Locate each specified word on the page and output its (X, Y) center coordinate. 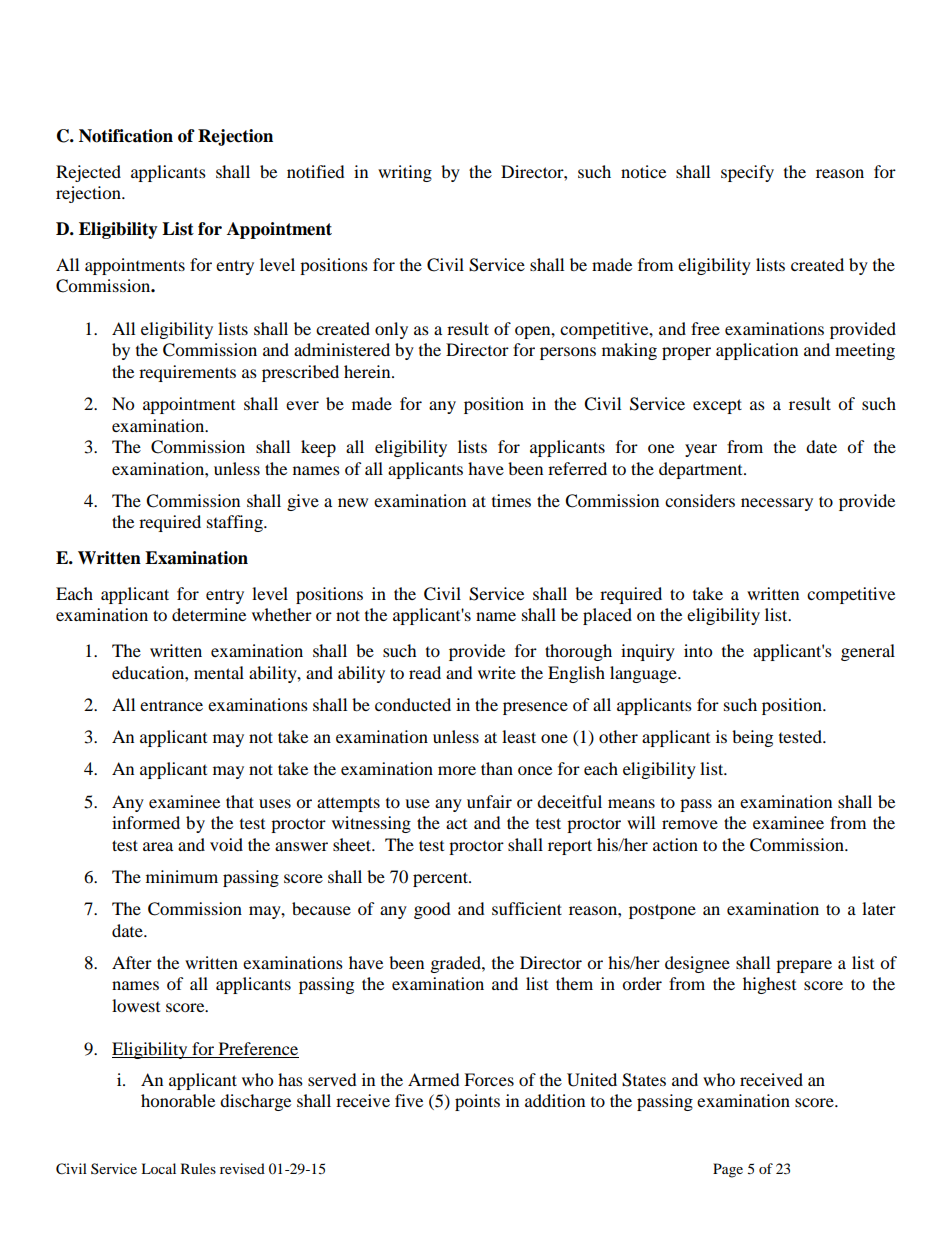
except (717, 406)
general (868, 652)
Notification (126, 136)
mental (219, 672)
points (477, 1102)
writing (405, 173)
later (879, 908)
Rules (198, 1168)
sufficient (527, 908)
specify (747, 173)
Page (728, 1170)
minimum (182, 876)
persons (568, 353)
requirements (187, 373)
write (497, 672)
